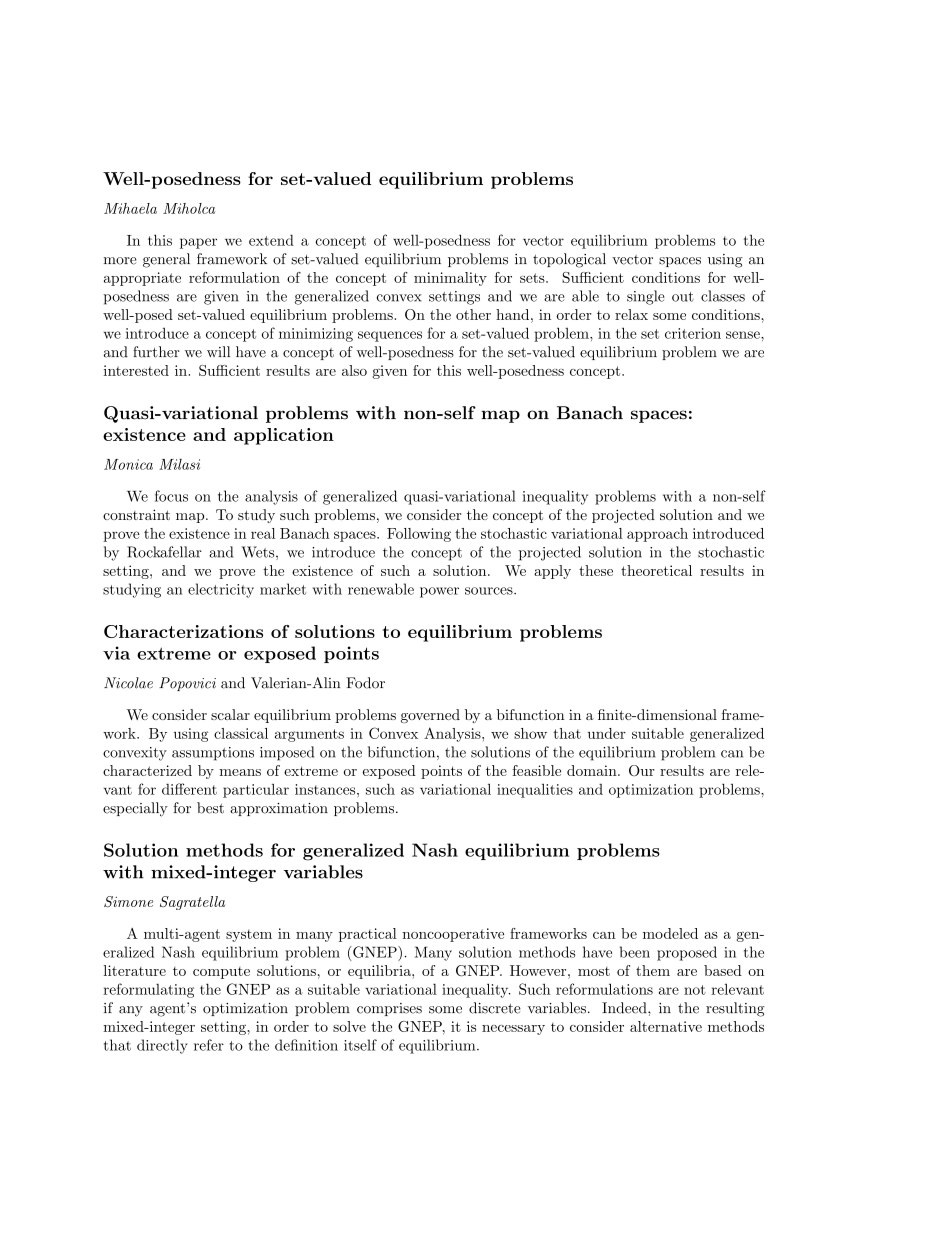  Describe the element at coordinates (209, 1045) in the image. I see `refer` at that location.
